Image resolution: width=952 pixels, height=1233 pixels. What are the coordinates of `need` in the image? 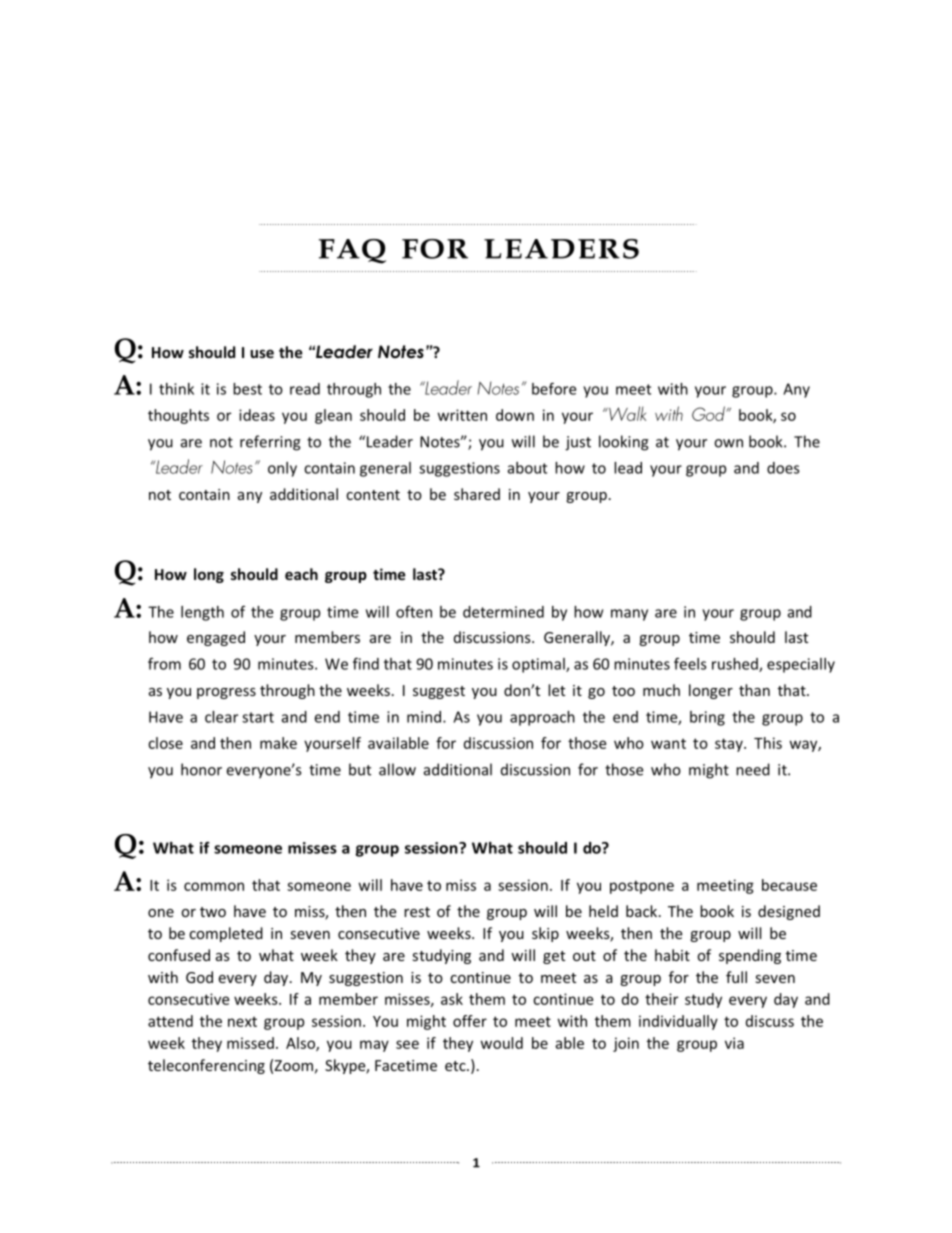 It's located at (753, 769).
